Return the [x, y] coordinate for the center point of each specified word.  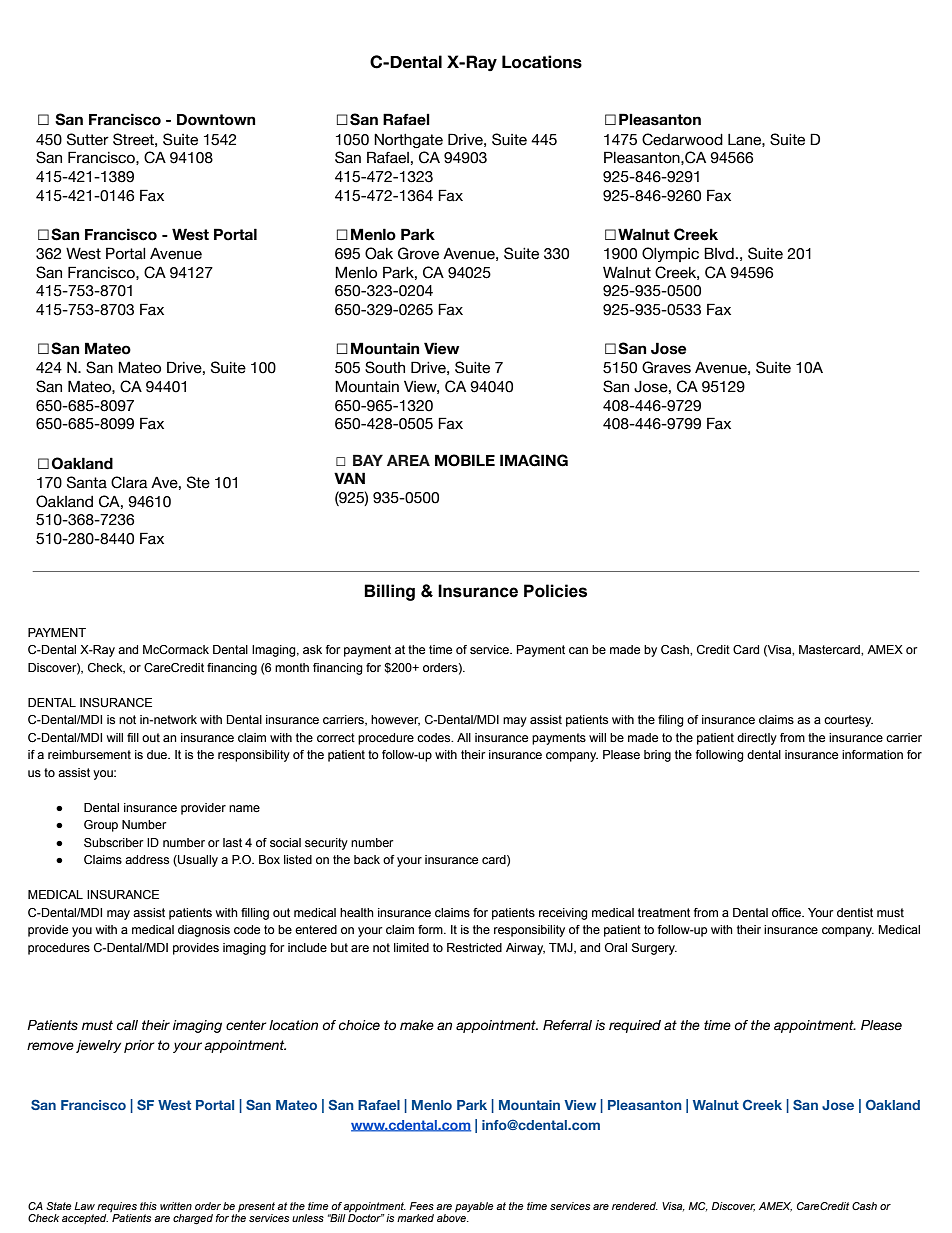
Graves [666, 367]
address [147, 859]
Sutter [88, 139]
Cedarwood [682, 139]
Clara [129, 482]
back [367, 859]
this [148, 1206]
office [787, 912]
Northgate [408, 140]
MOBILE [465, 460]
